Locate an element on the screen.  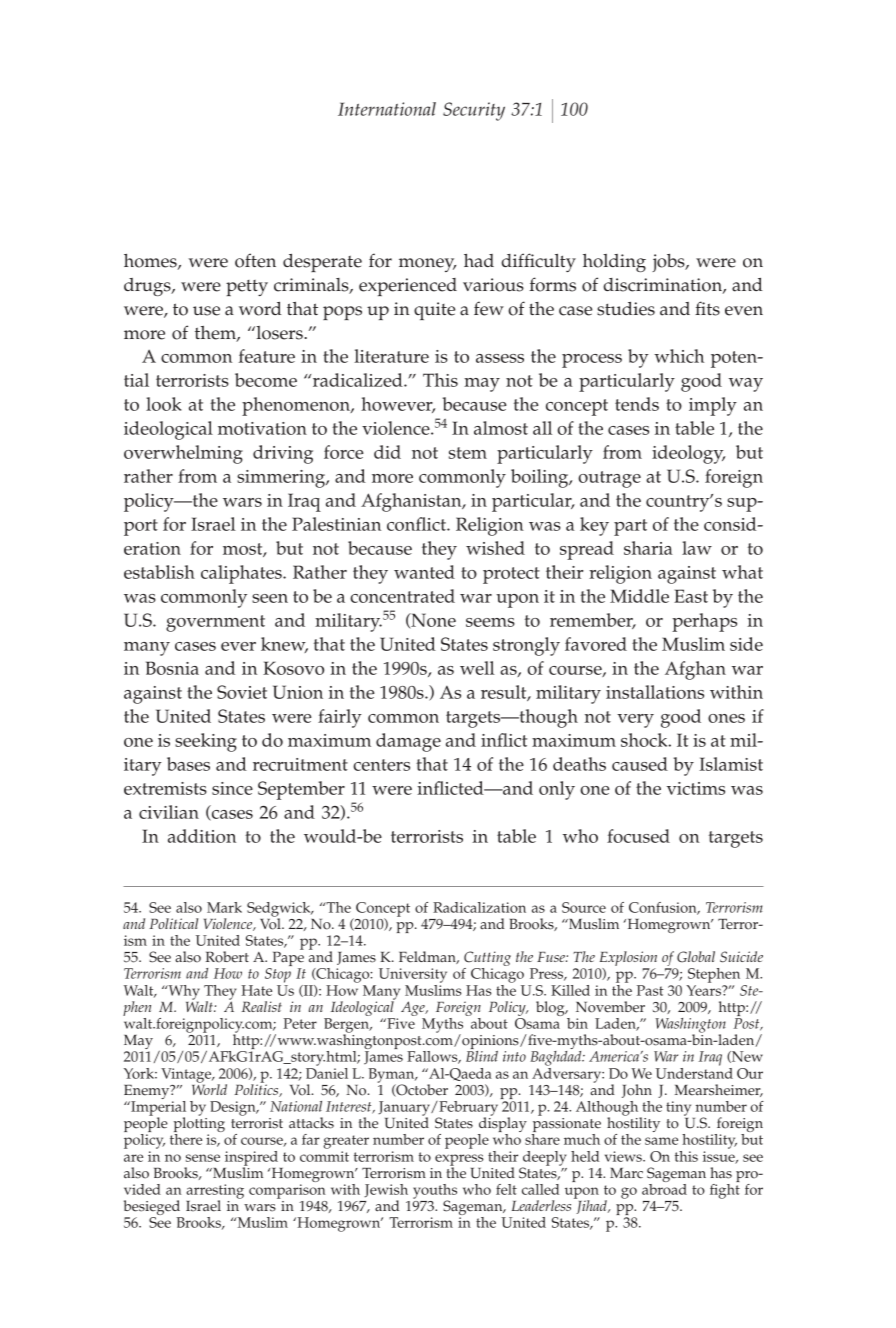
Security is located at coordinates (474, 111).
